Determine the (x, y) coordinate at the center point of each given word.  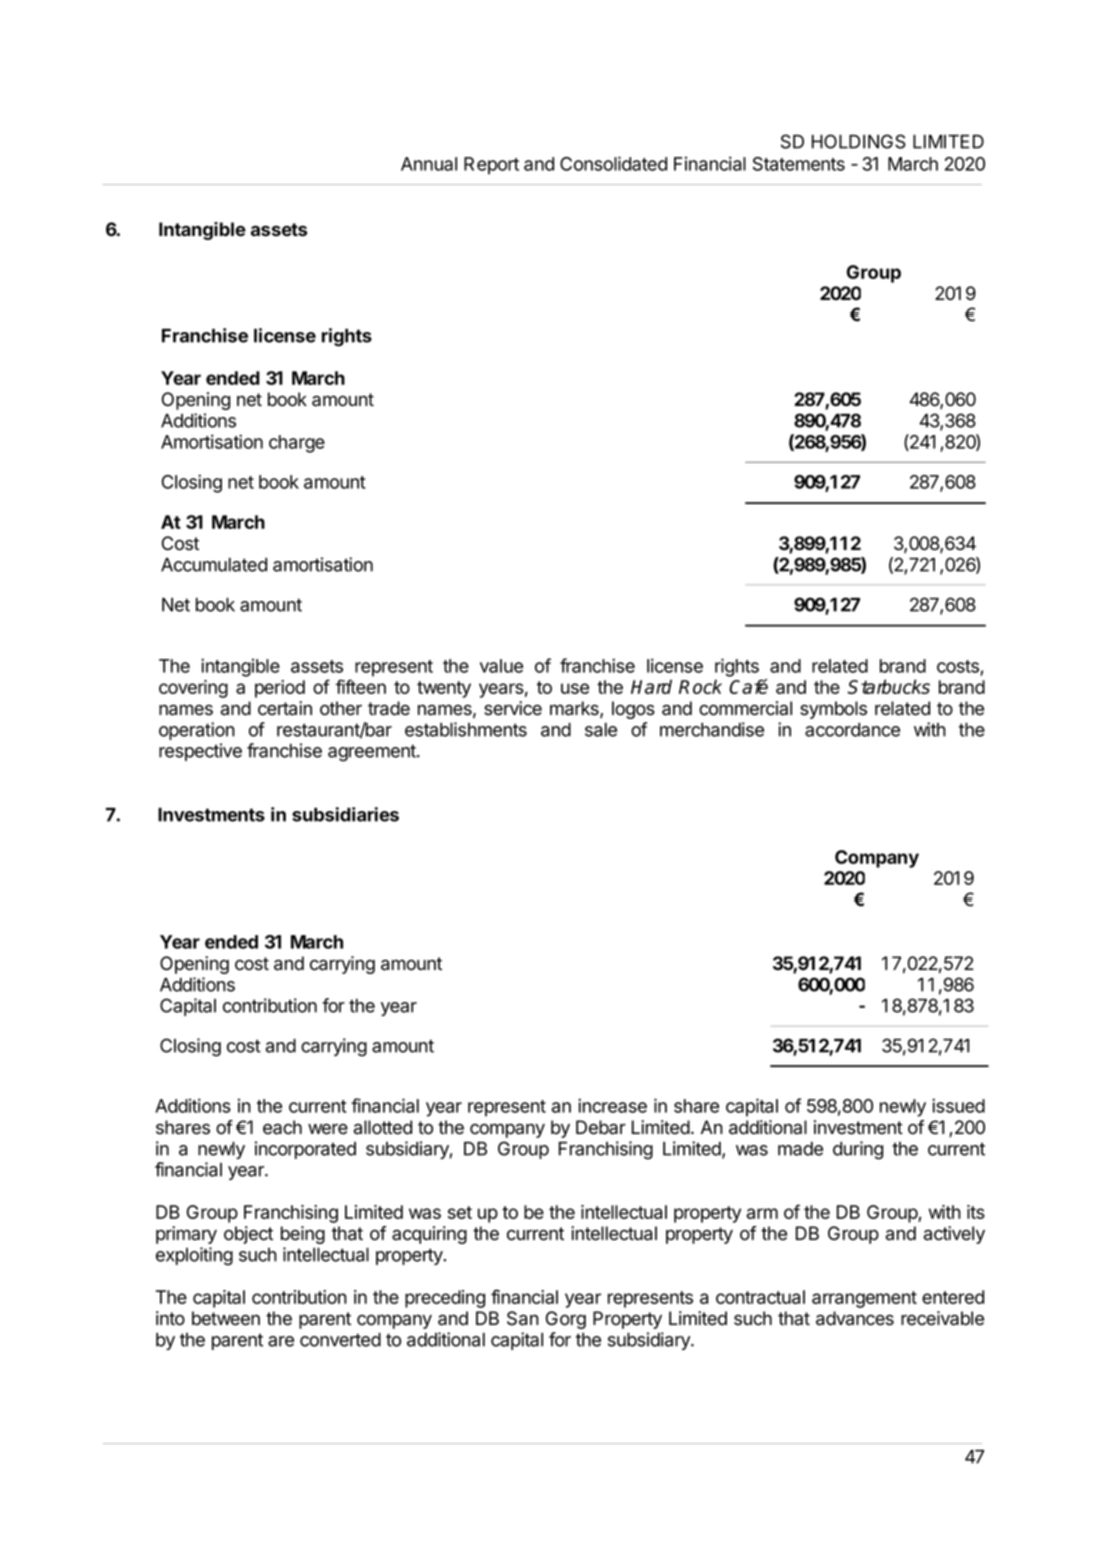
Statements (799, 164)
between (226, 1318)
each (282, 1127)
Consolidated (613, 163)
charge (297, 444)
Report (491, 166)
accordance (852, 730)
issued (958, 1105)
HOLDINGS (859, 141)
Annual (429, 164)
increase (612, 1105)
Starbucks (889, 686)
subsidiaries (345, 814)
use (575, 688)
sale (601, 730)
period (280, 689)
